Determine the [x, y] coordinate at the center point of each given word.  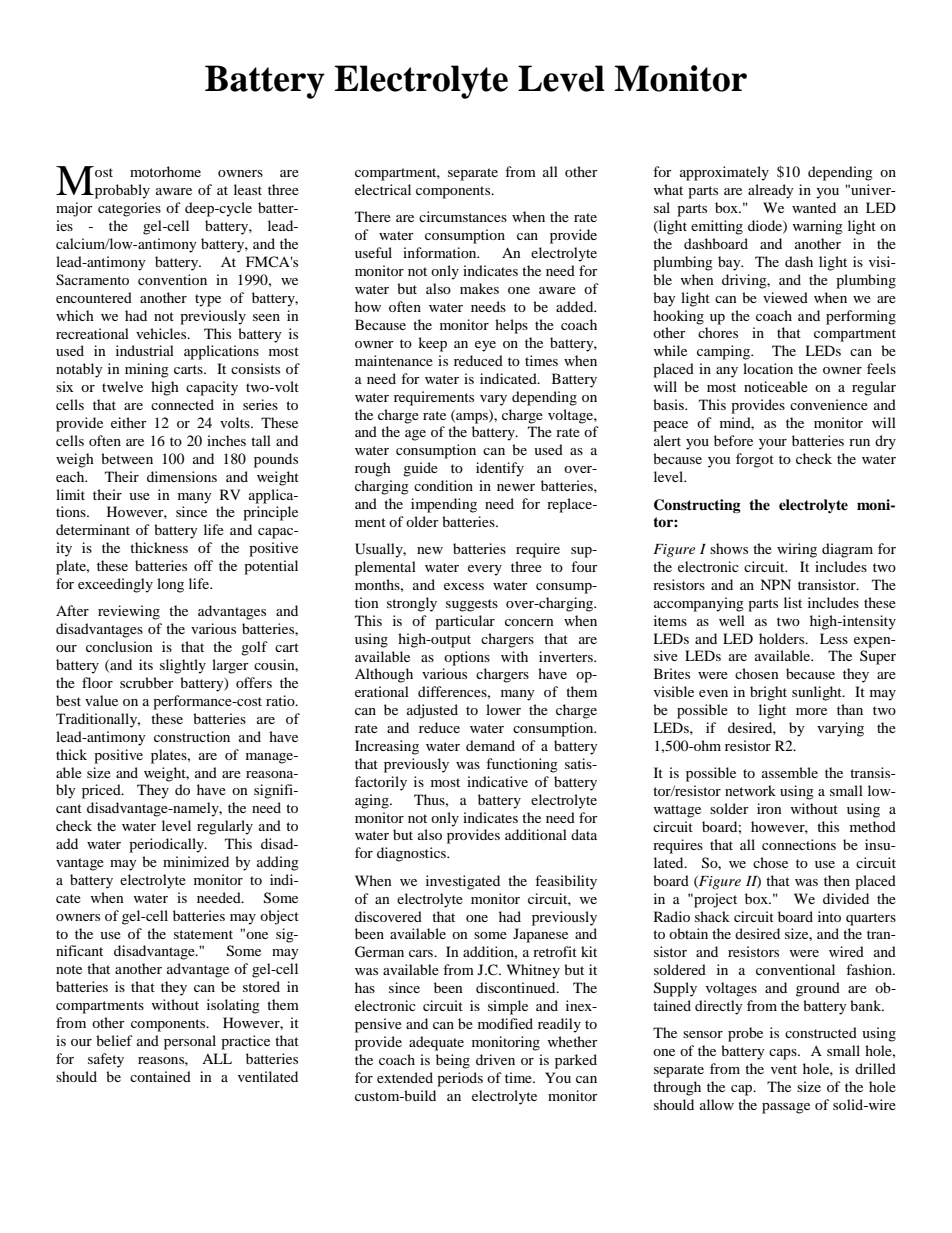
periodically [167, 845]
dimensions [182, 476]
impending [444, 505]
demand [490, 745]
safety [106, 1060]
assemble [790, 772]
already [771, 191]
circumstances [463, 216]
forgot [755, 460]
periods [460, 1079]
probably [121, 191]
